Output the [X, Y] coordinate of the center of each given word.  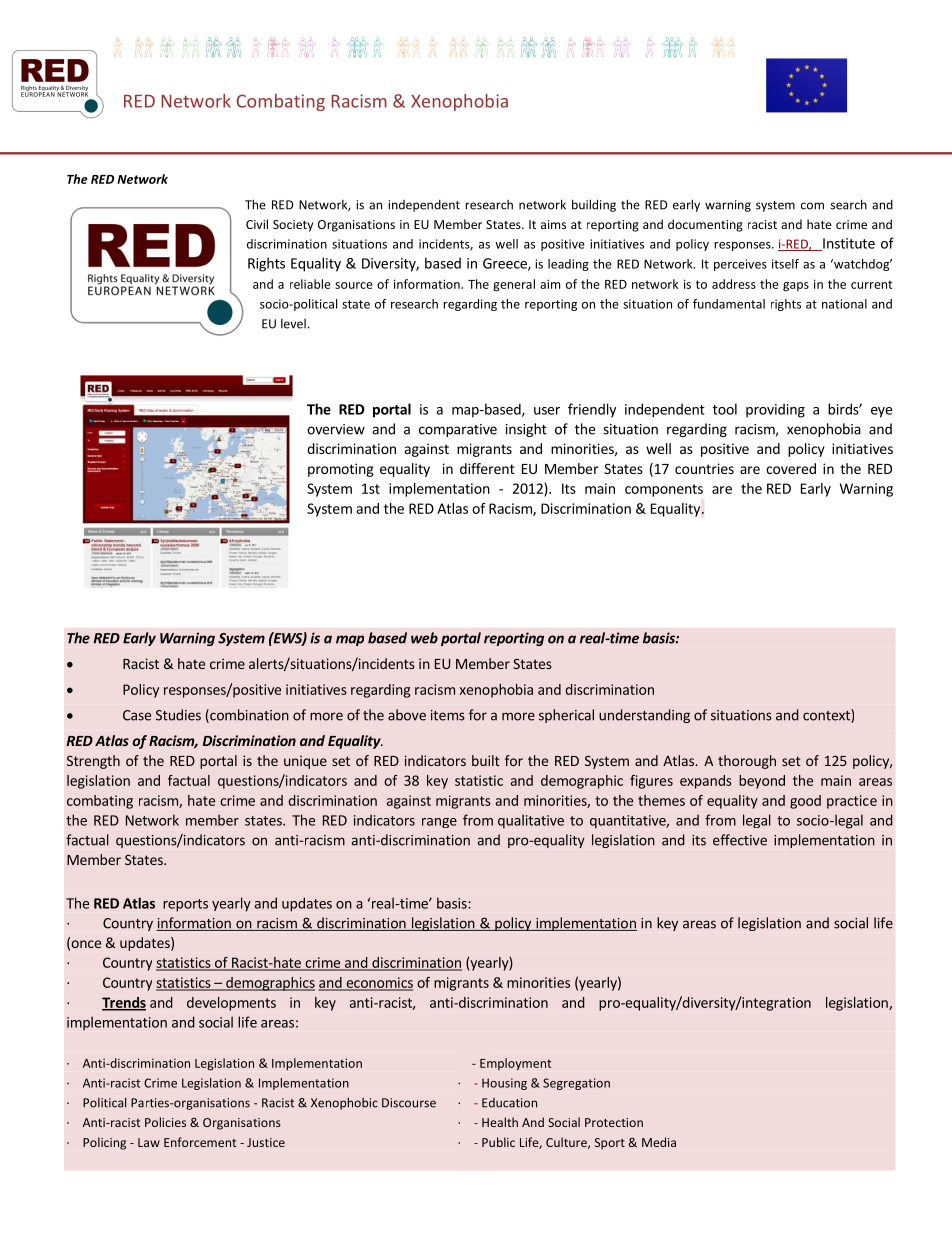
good [805, 802]
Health [500, 1122]
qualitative [531, 821]
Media [659, 1142]
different [487, 468]
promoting [341, 470]
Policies [165, 1122]
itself [785, 264]
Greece [506, 264]
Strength [93, 762]
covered [791, 468]
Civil [257, 224]
